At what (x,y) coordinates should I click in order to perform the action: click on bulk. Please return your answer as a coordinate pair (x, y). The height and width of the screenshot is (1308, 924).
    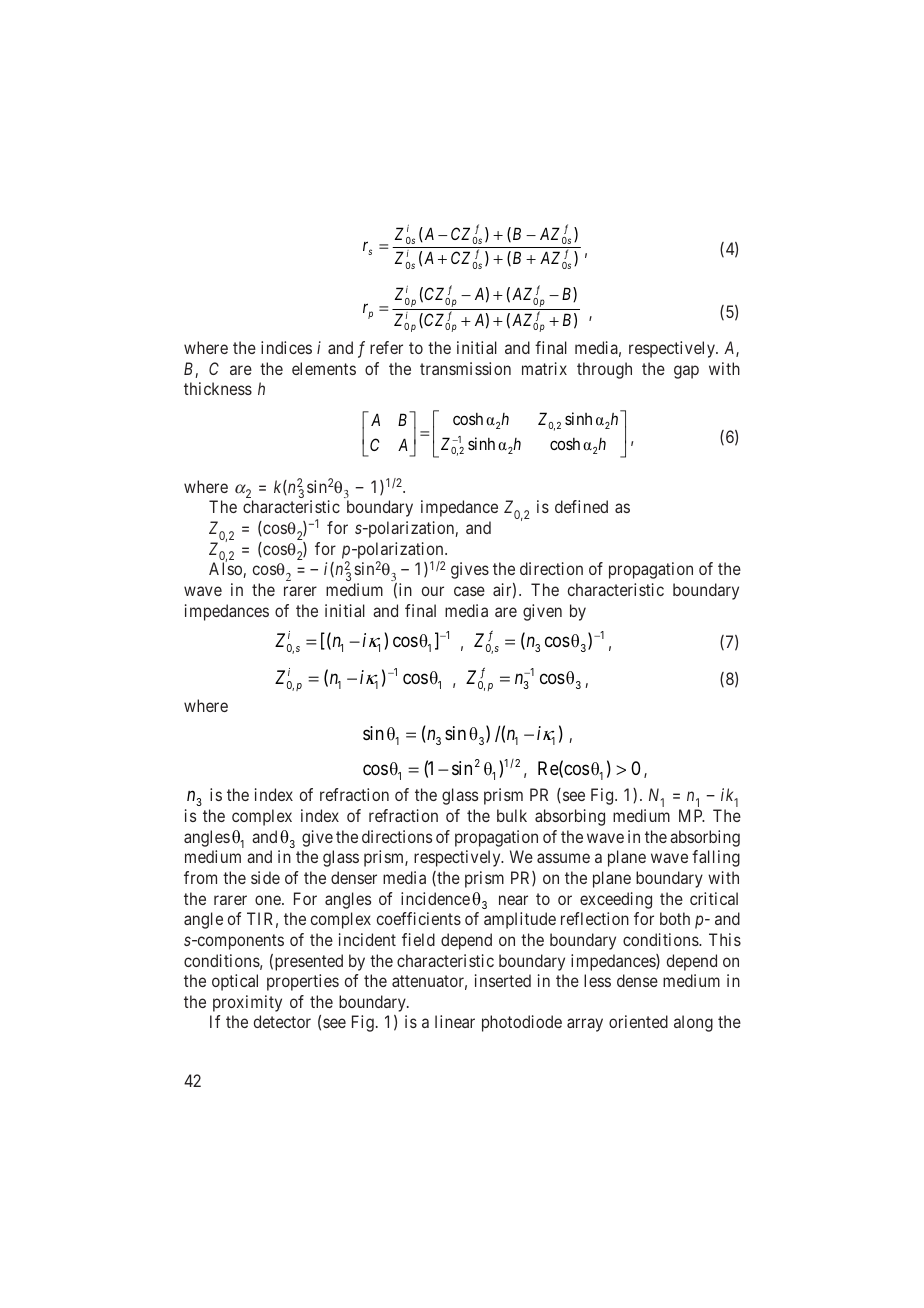
    Looking at the image, I should click on (512, 815).
